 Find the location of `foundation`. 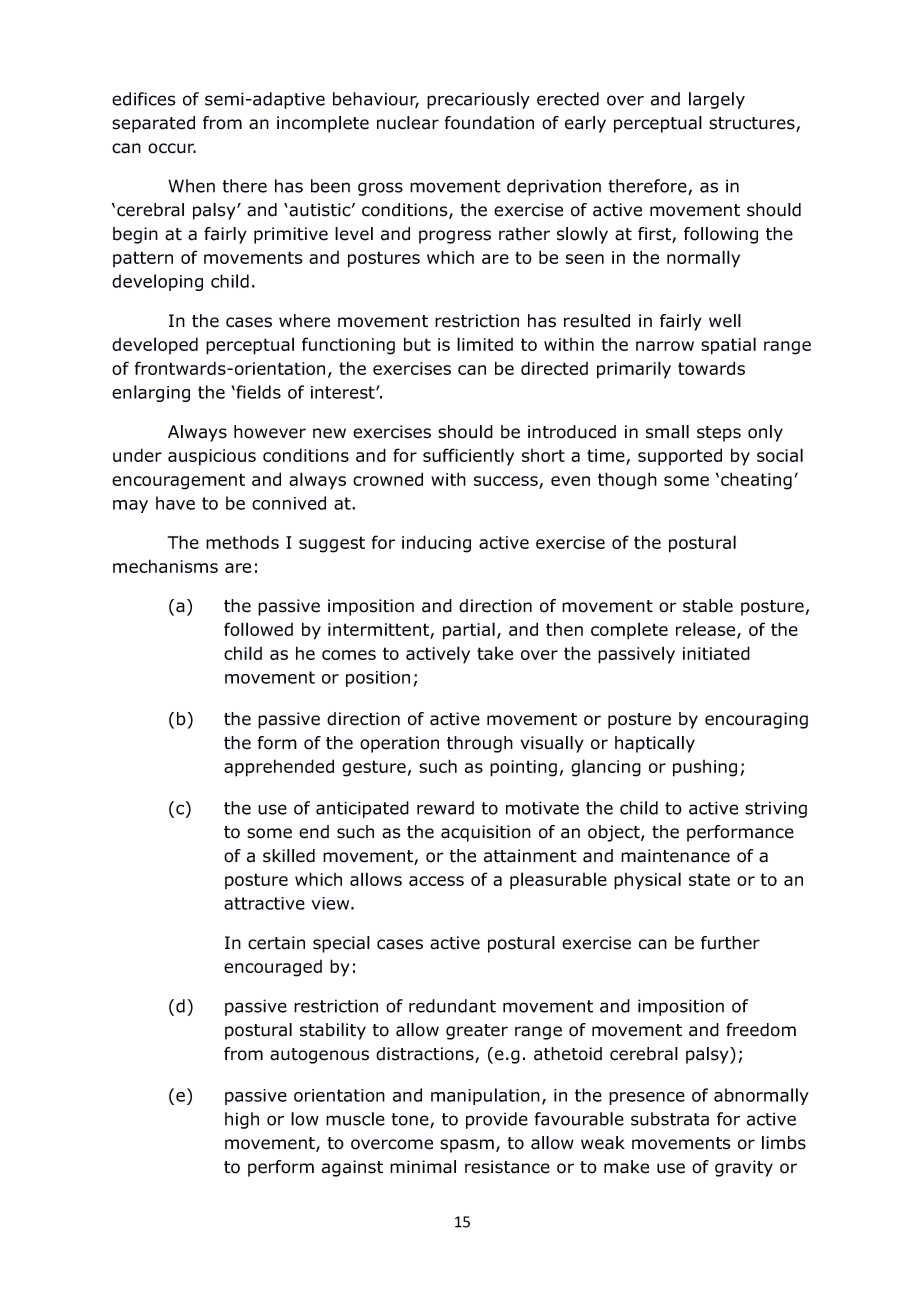

foundation is located at coordinates (489, 123).
